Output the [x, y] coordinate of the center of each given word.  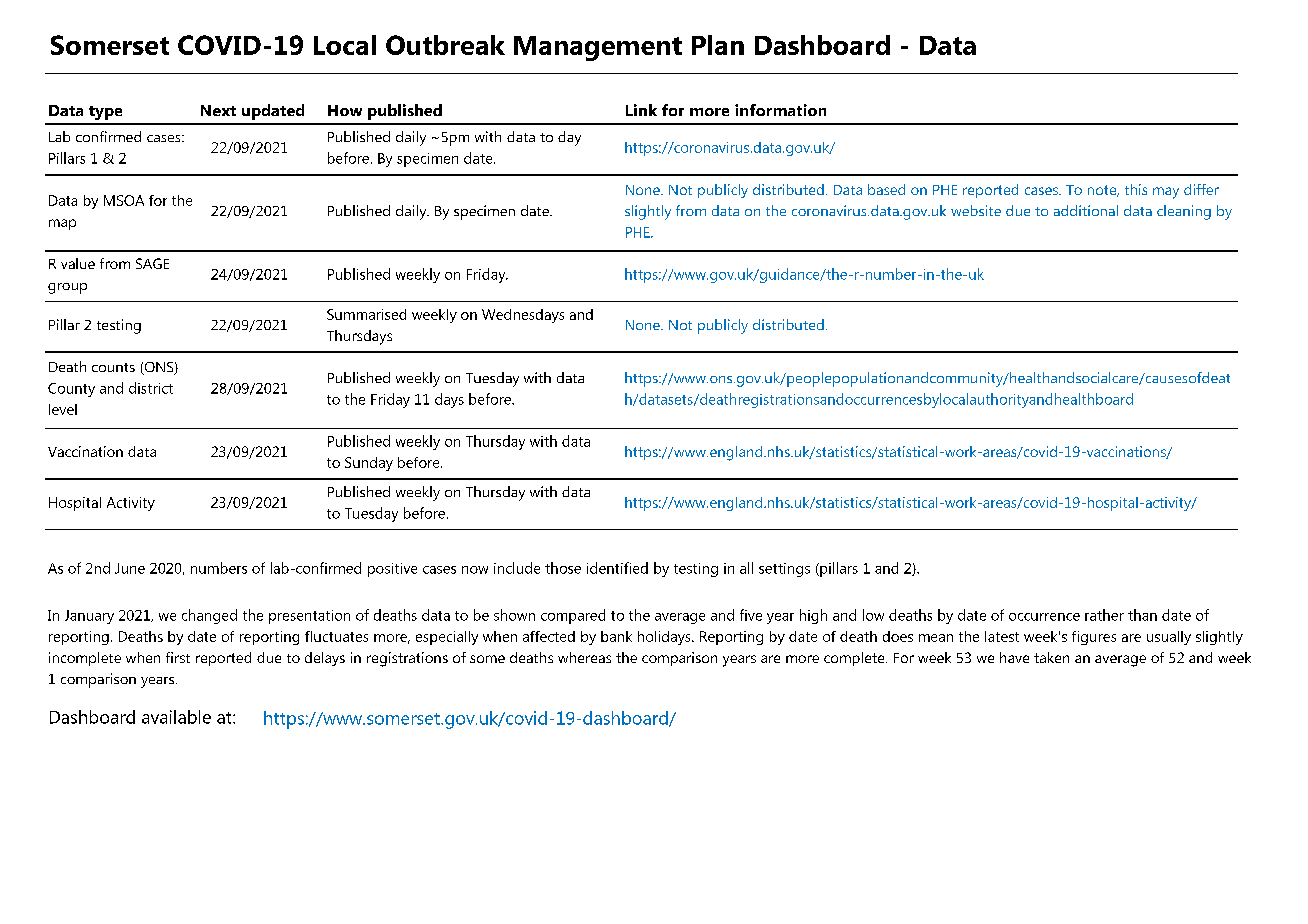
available [176, 717]
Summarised [366, 314]
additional [1086, 210]
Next [218, 110]
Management [598, 48]
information [780, 110]
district [151, 388]
